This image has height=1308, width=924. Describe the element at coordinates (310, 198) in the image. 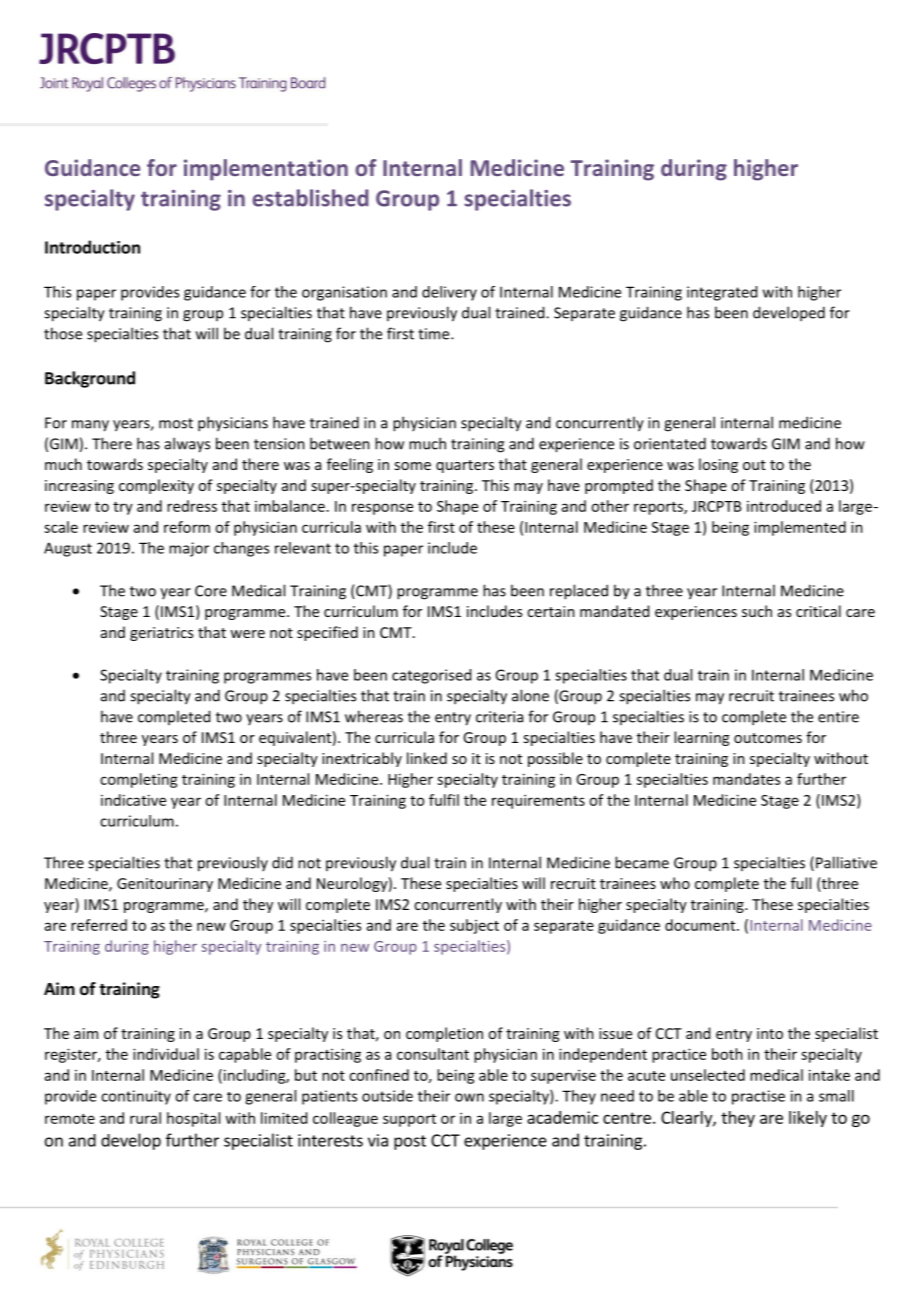

I see `established` at that location.
